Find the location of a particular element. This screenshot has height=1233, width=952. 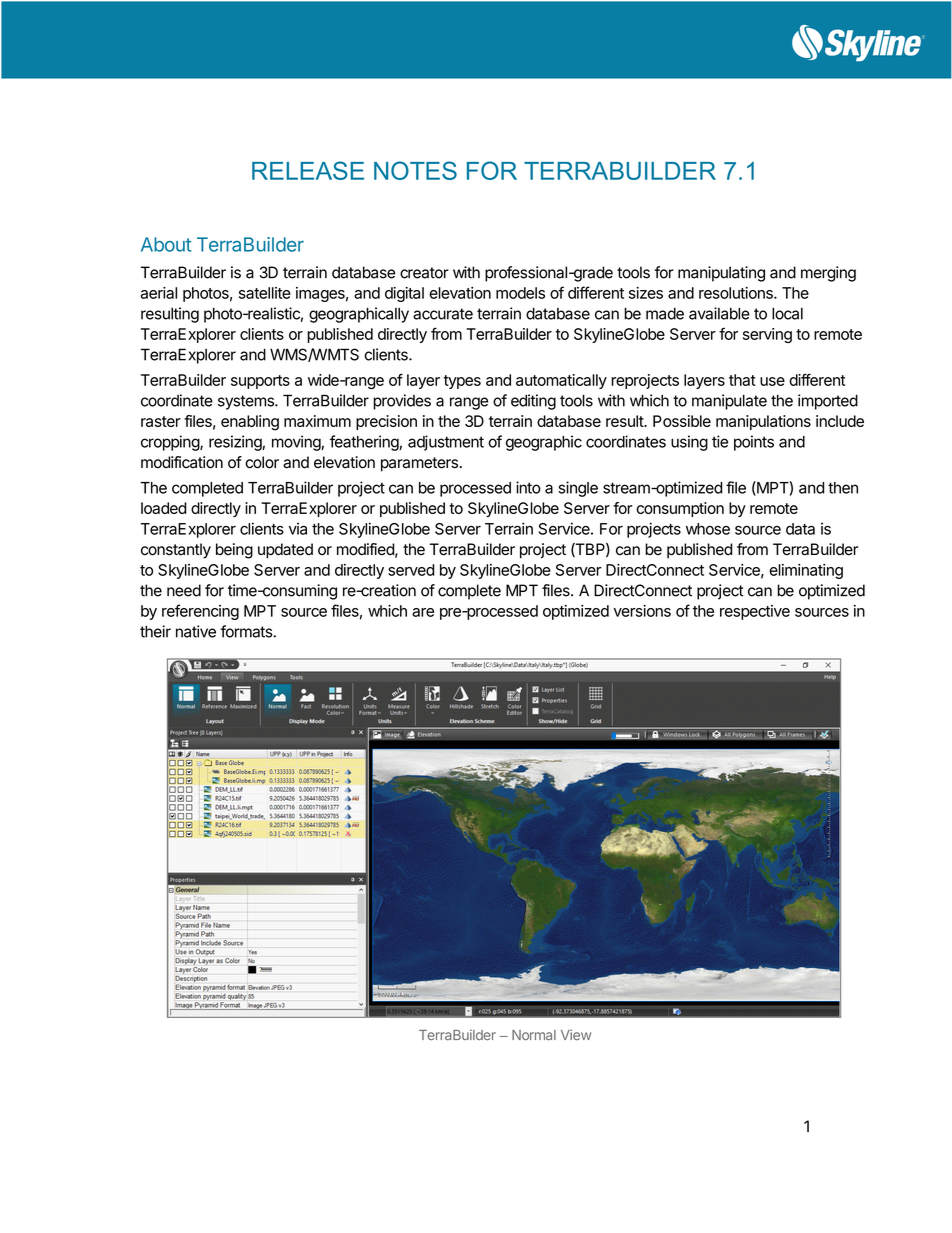

being is located at coordinates (234, 551).
